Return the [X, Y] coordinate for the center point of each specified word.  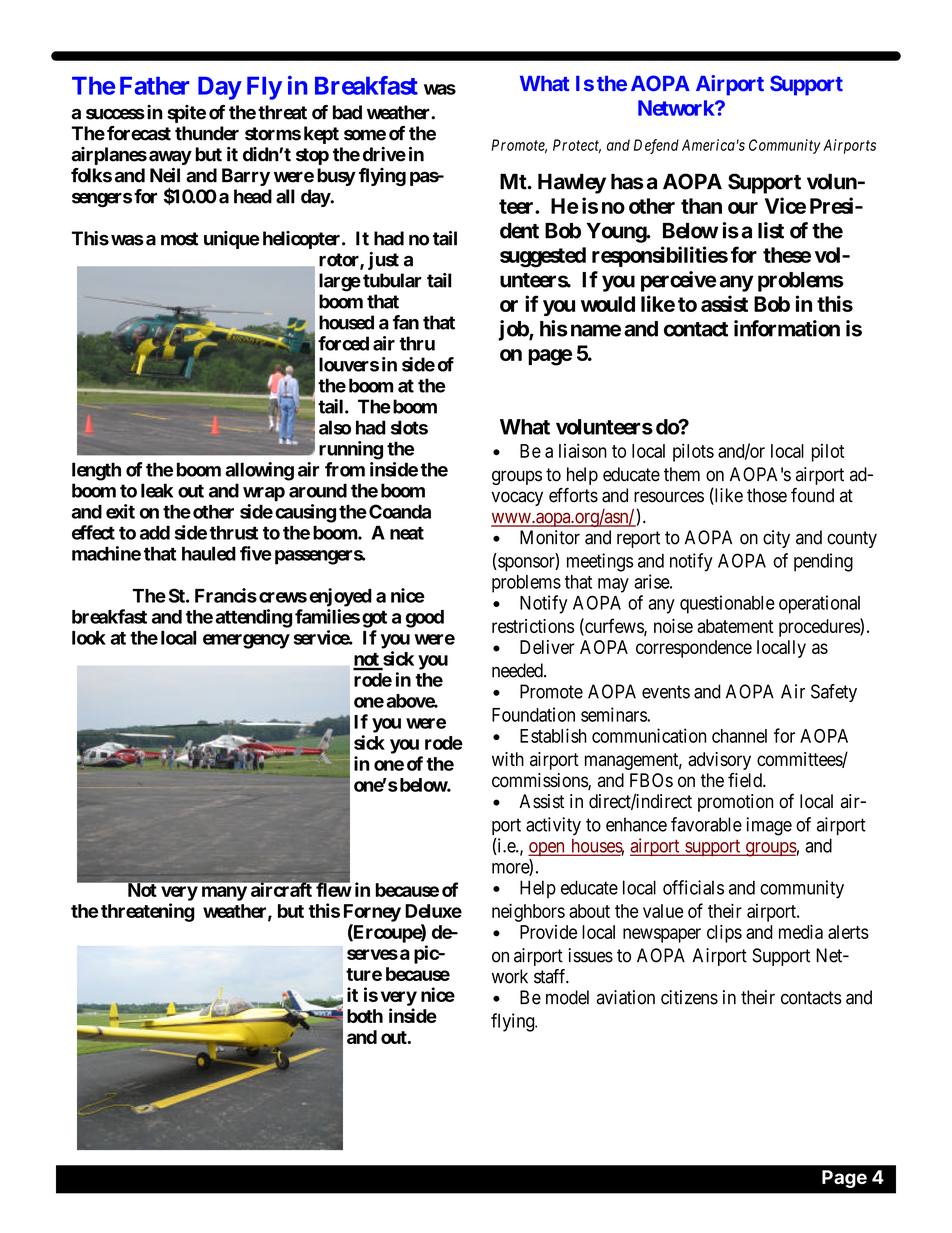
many [224, 893]
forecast [139, 133]
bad [347, 112]
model [567, 997]
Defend [656, 146]
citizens [689, 997]
